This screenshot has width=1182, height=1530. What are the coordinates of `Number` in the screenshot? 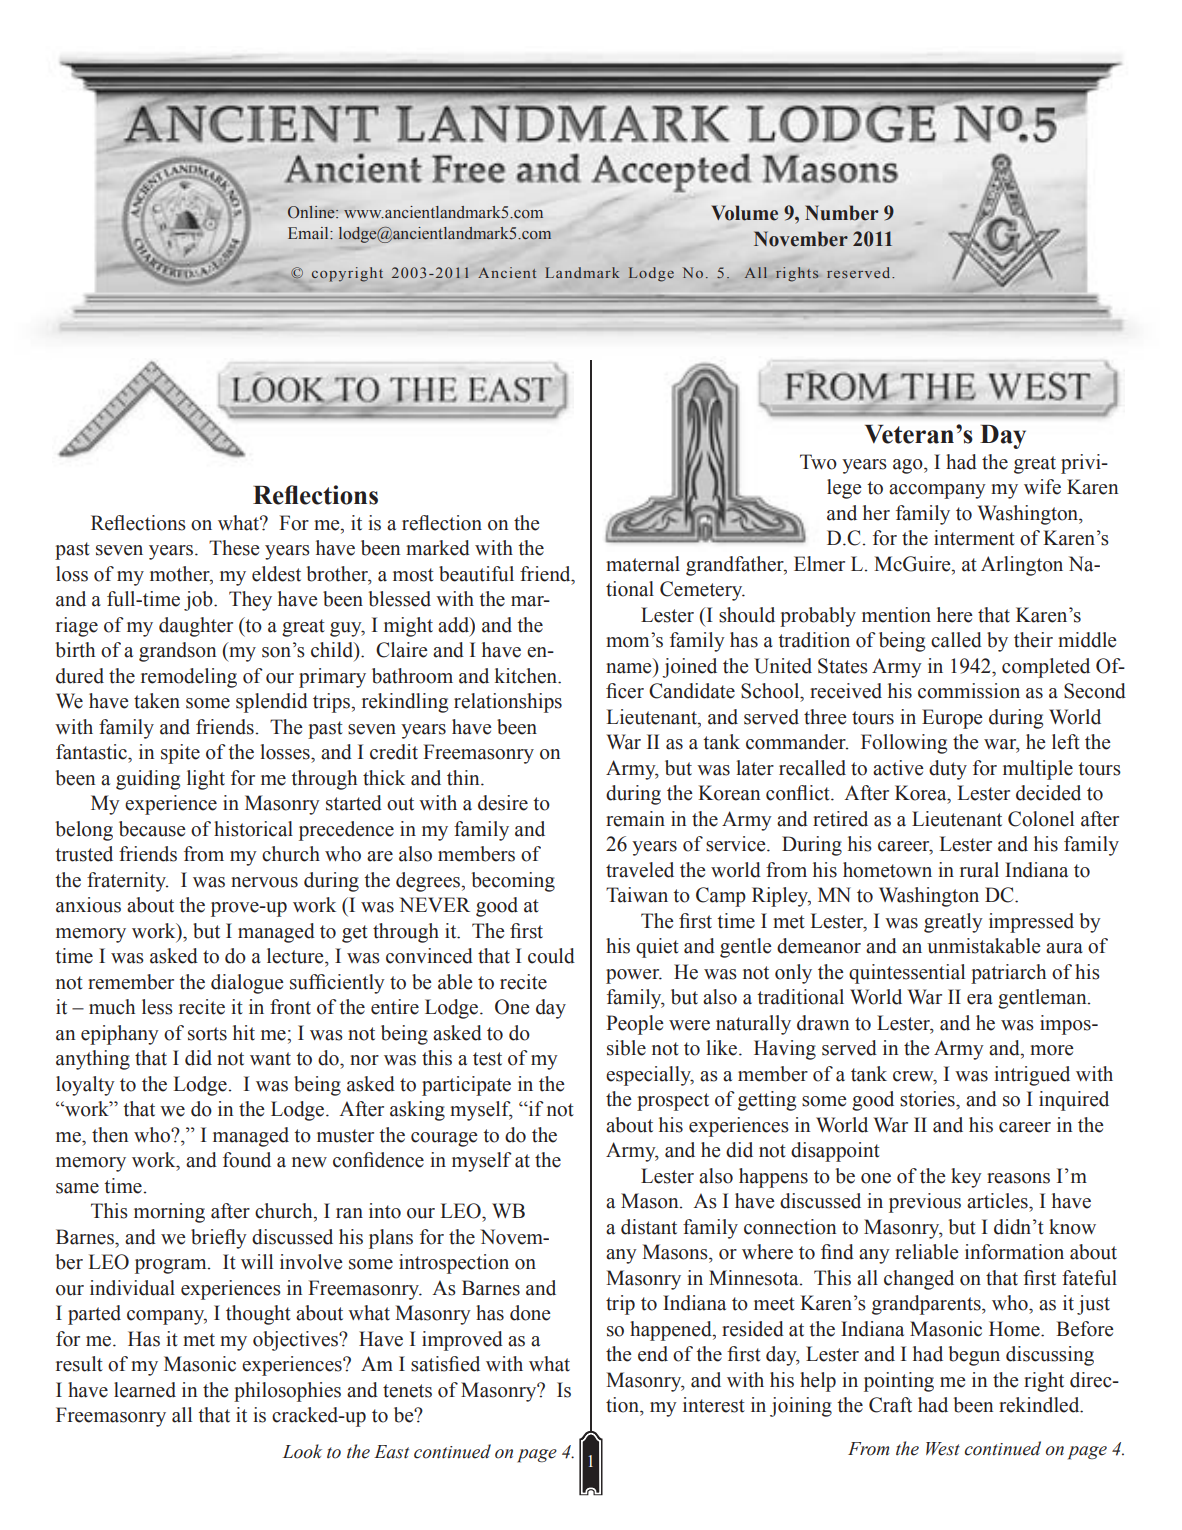 It's located at (842, 213).
